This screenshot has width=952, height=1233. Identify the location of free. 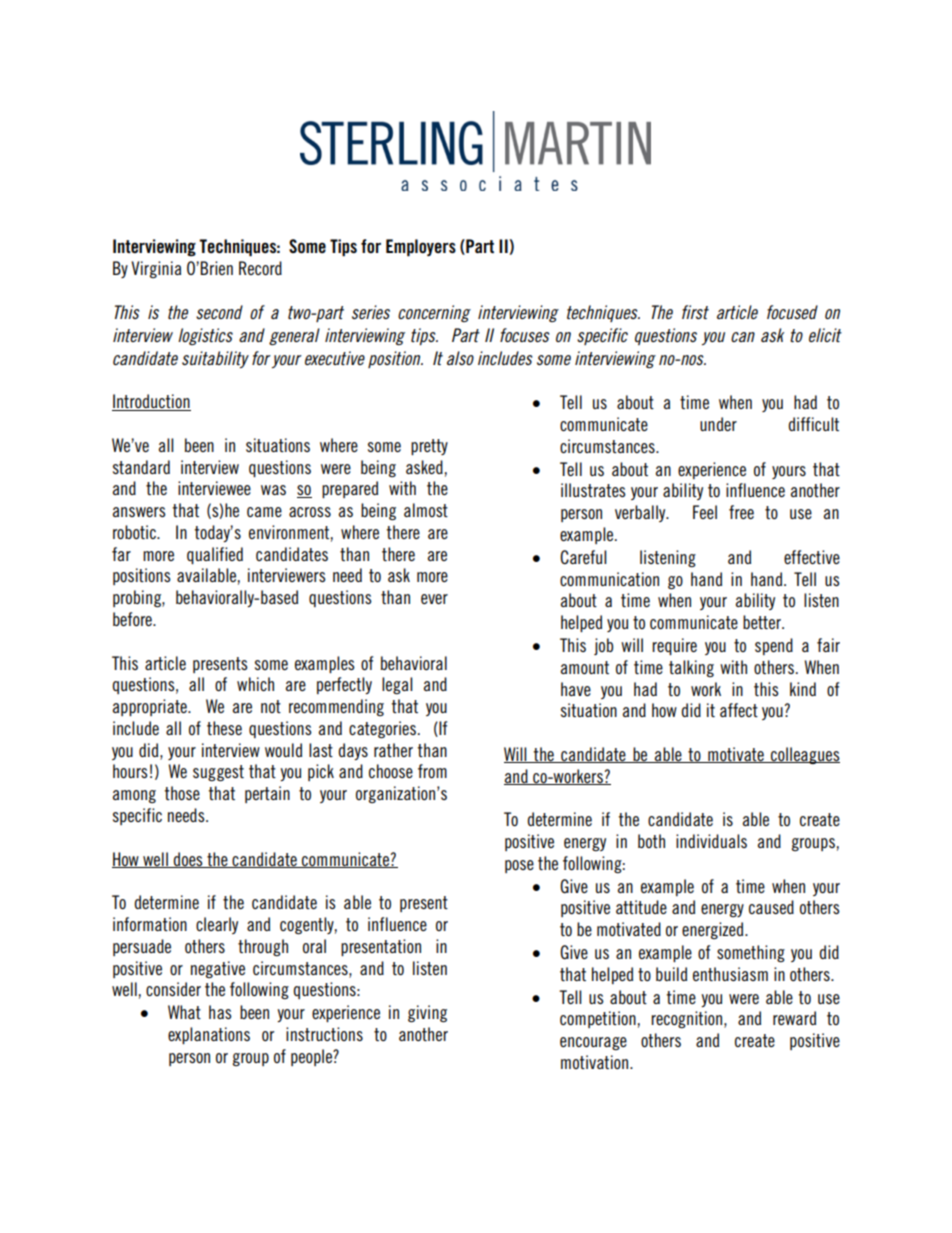
(741, 512).
